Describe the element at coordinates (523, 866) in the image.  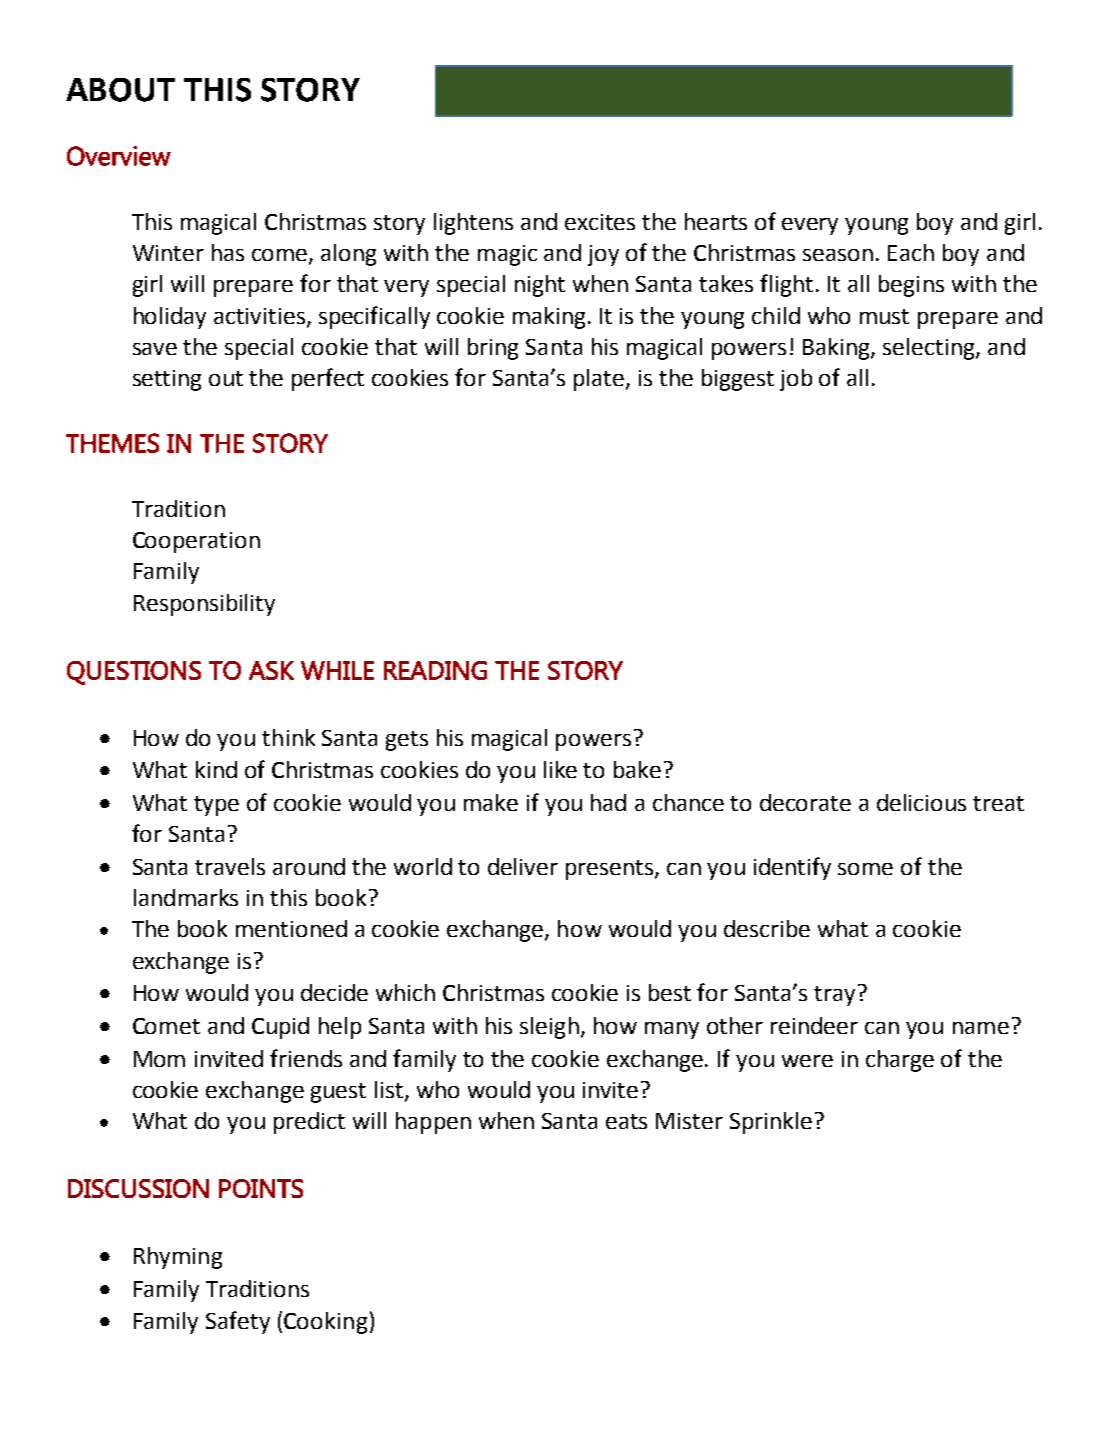
I see `deliver` at that location.
